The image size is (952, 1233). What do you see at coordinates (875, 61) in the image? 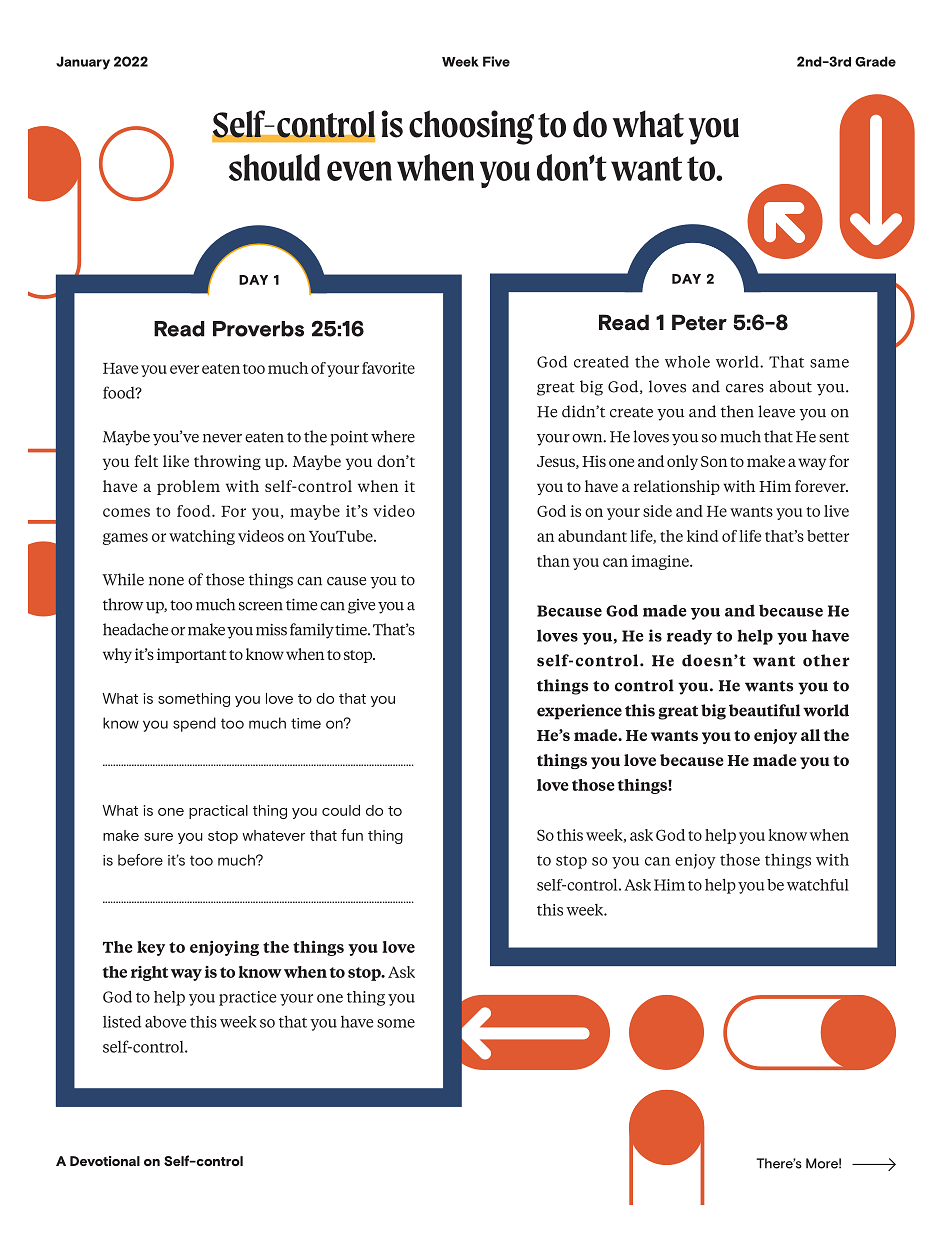
I see `Grade` at bounding box center [875, 61].
